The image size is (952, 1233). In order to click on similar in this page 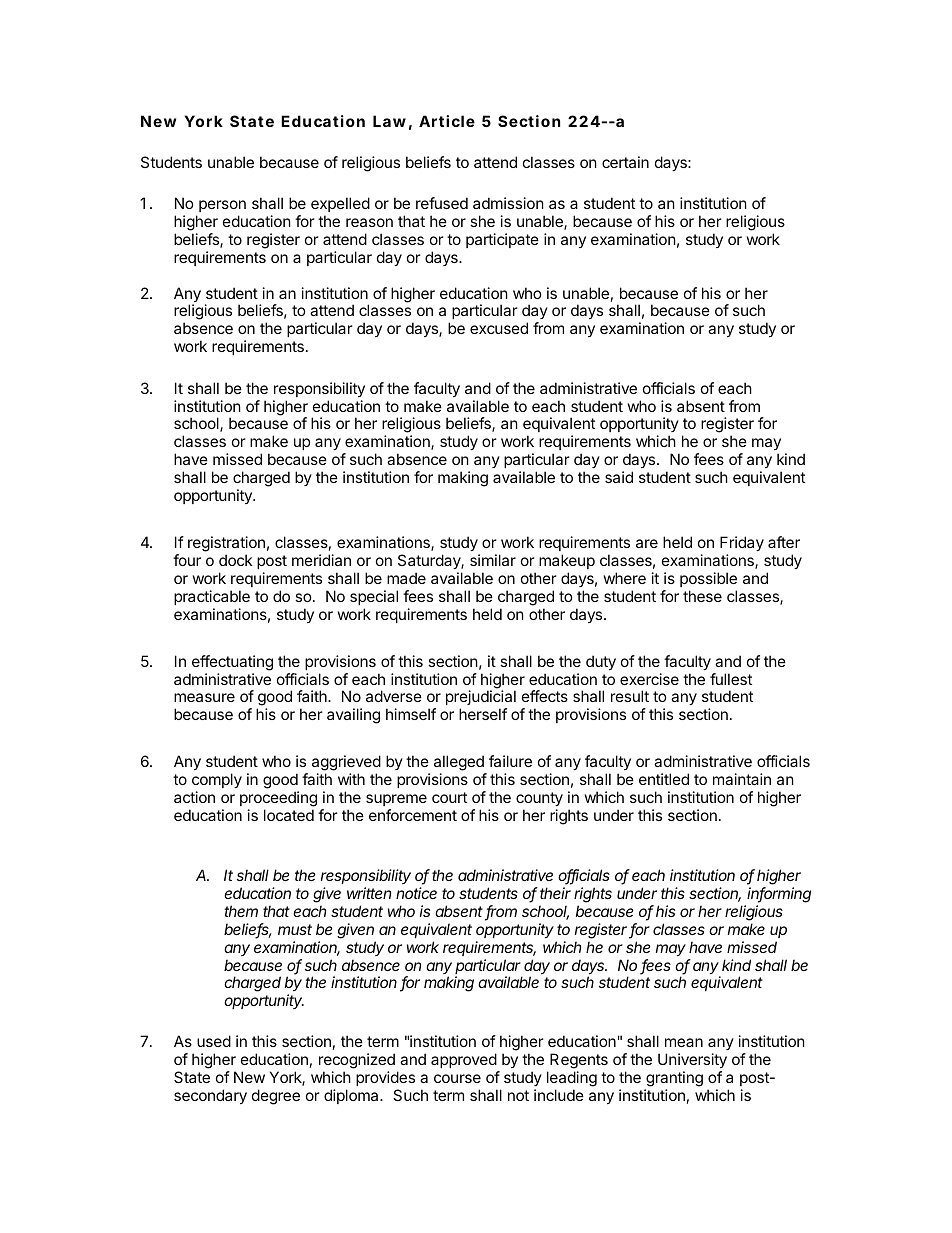, I will do `click(493, 560)`.
